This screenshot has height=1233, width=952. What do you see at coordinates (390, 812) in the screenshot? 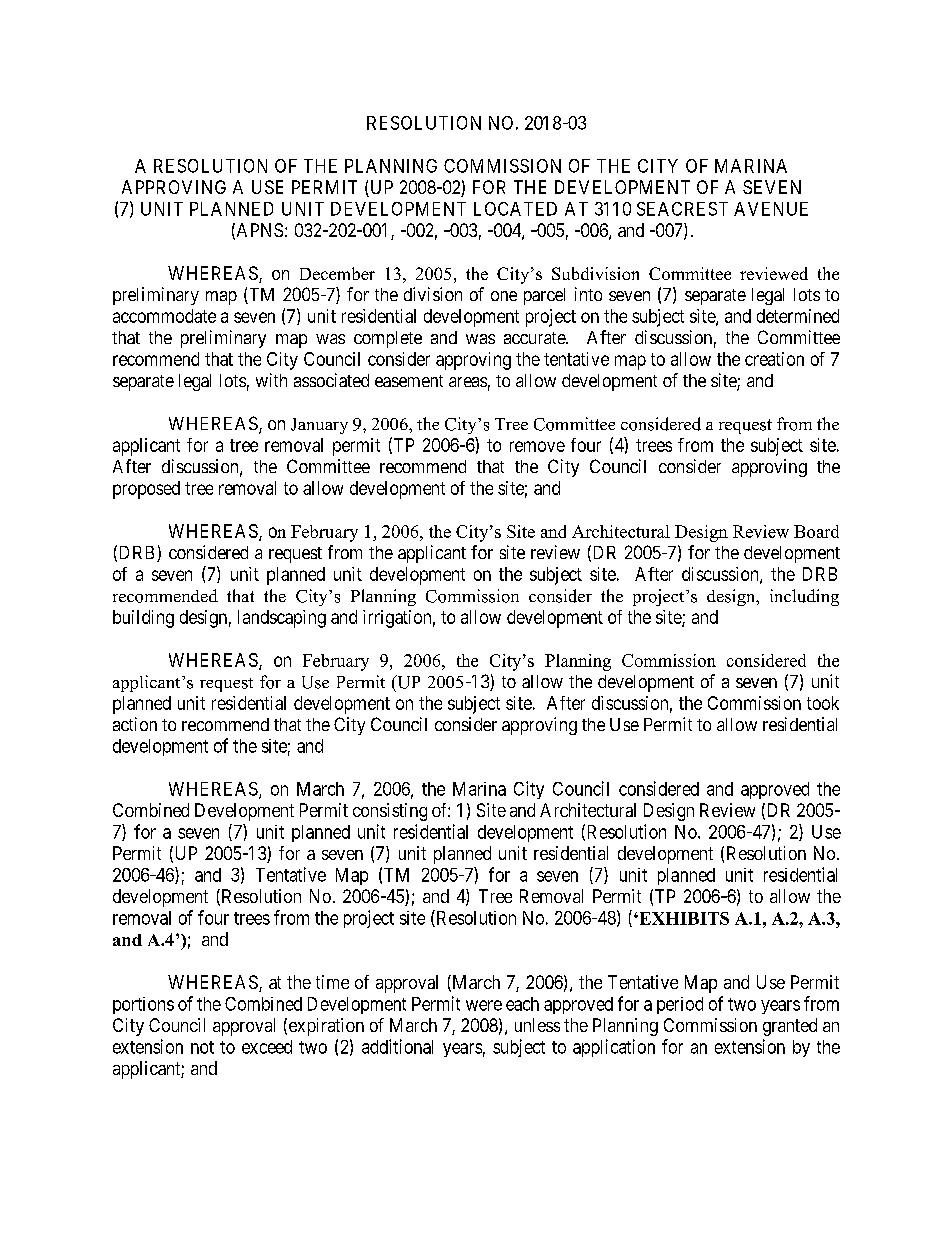
I see `consisting` at bounding box center [390, 812].
